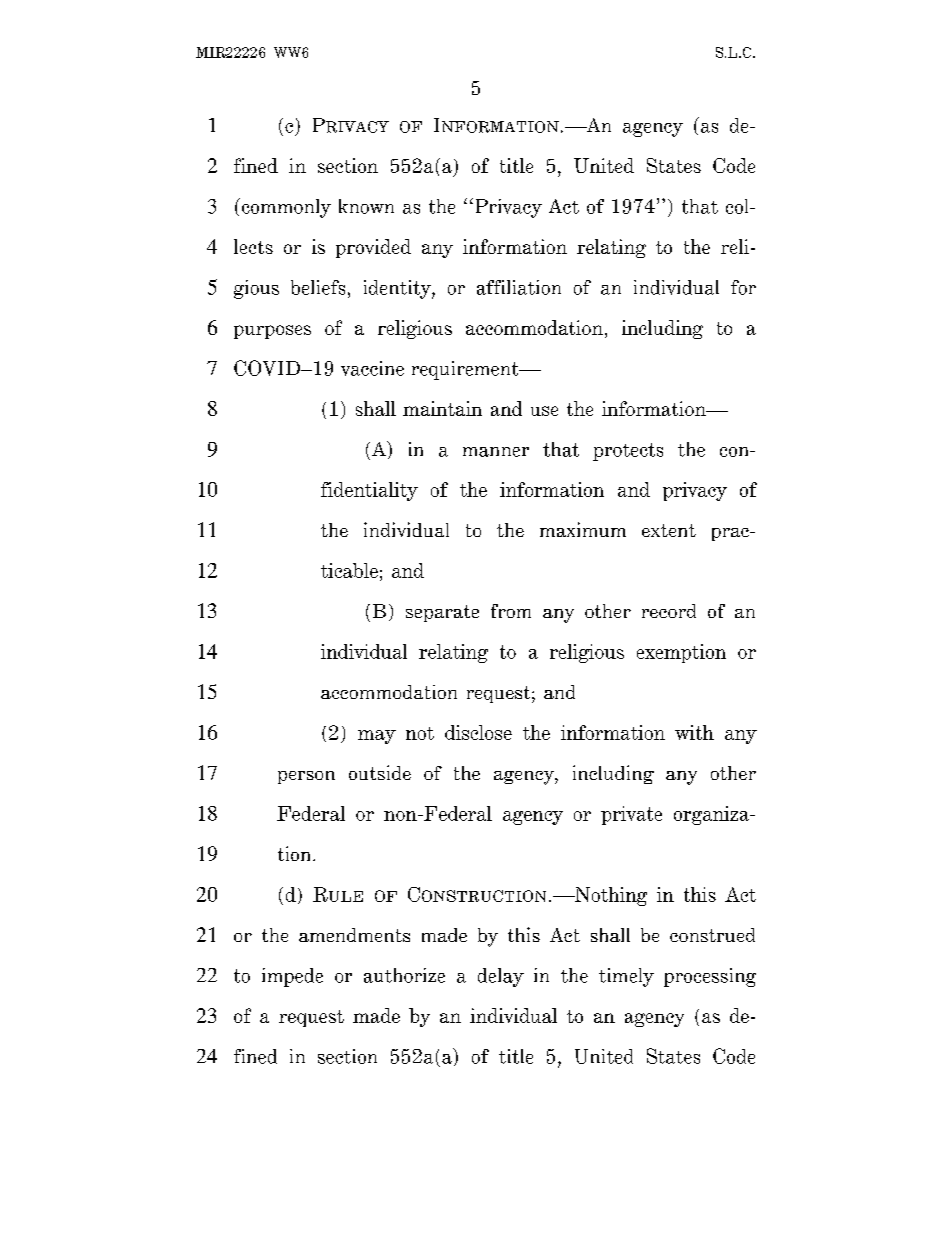 This screenshot has width=952, height=1233. I want to click on amendments, so click(354, 935).
